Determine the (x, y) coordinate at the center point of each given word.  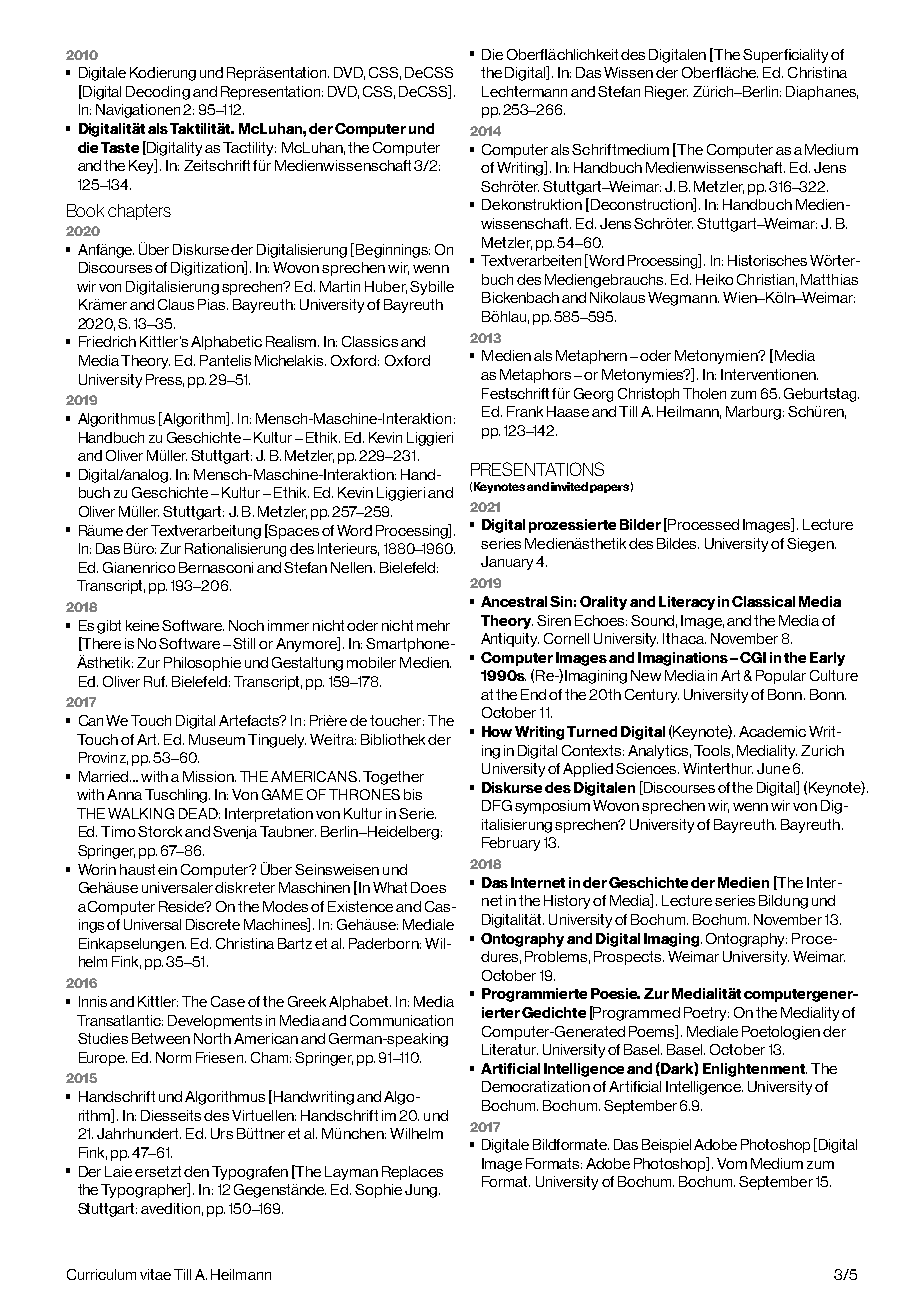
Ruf (155, 681)
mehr (433, 625)
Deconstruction (643, 205)
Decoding (158, 93)
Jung (421, 1191)
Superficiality (785, 56)
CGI (753, 657)
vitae (155, 1274)
